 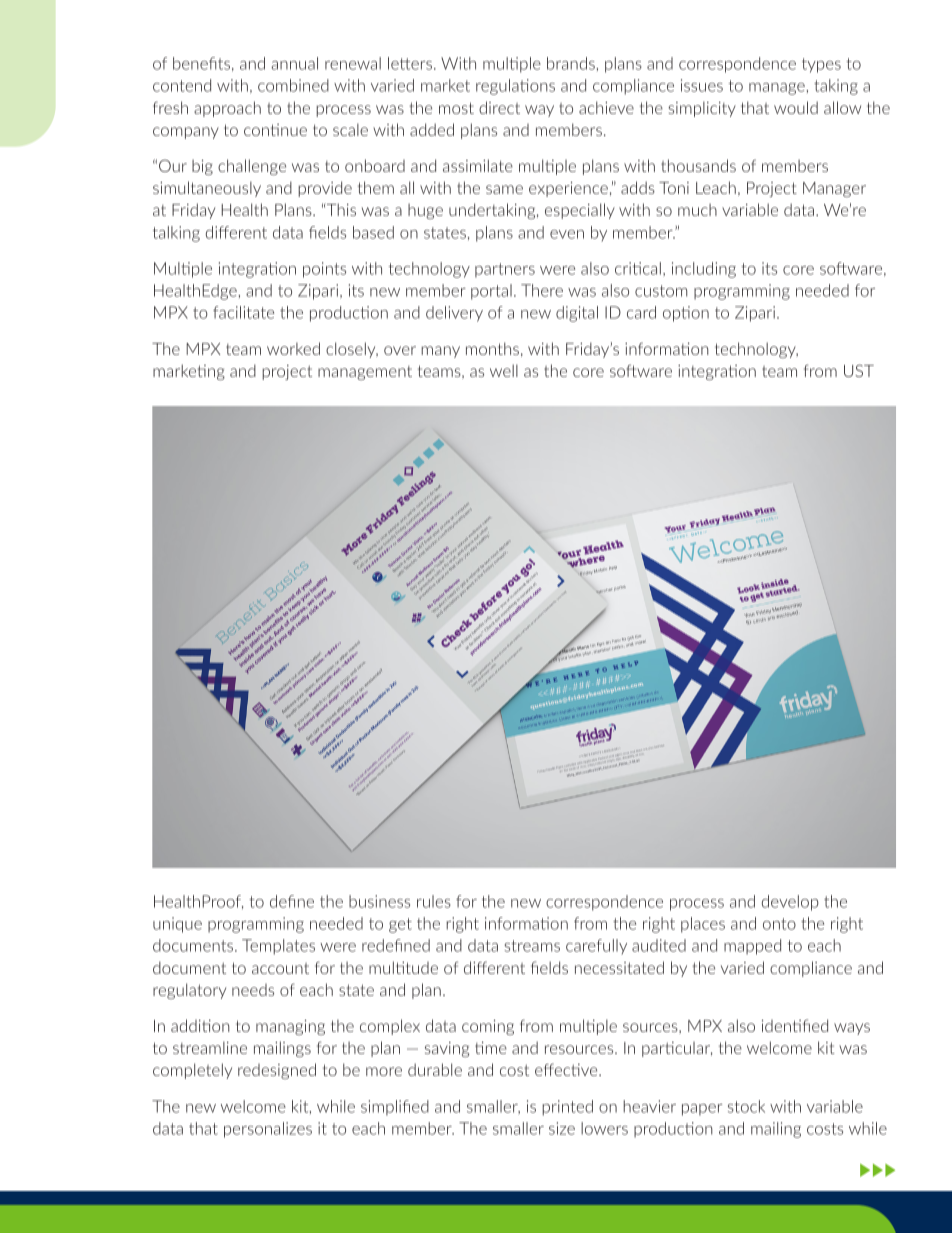 I want to click on printed, so click(x=567, y=1108).
